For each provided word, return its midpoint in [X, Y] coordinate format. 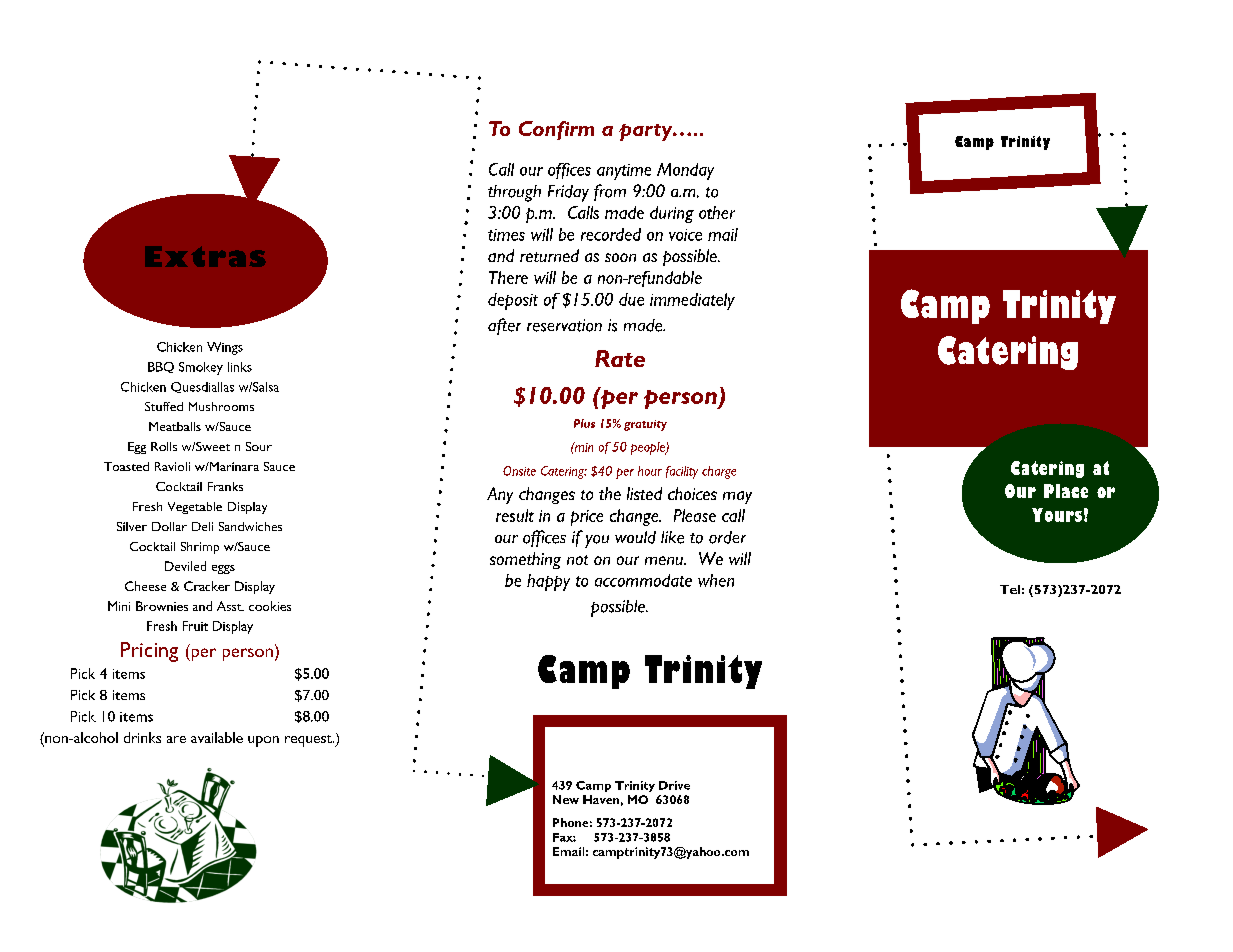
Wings [225, 348]
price [587, 518]
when [716, 580]
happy [548, 582]
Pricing [149, 652]
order [727, 537]
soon [620, 257]
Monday [685, 171]
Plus [584, 423]
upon [263, 741]
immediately [692, 301]
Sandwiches [250, 526]
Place [1066, 491]
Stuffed [164, 406]
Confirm [556, 130]
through [514, 193]
